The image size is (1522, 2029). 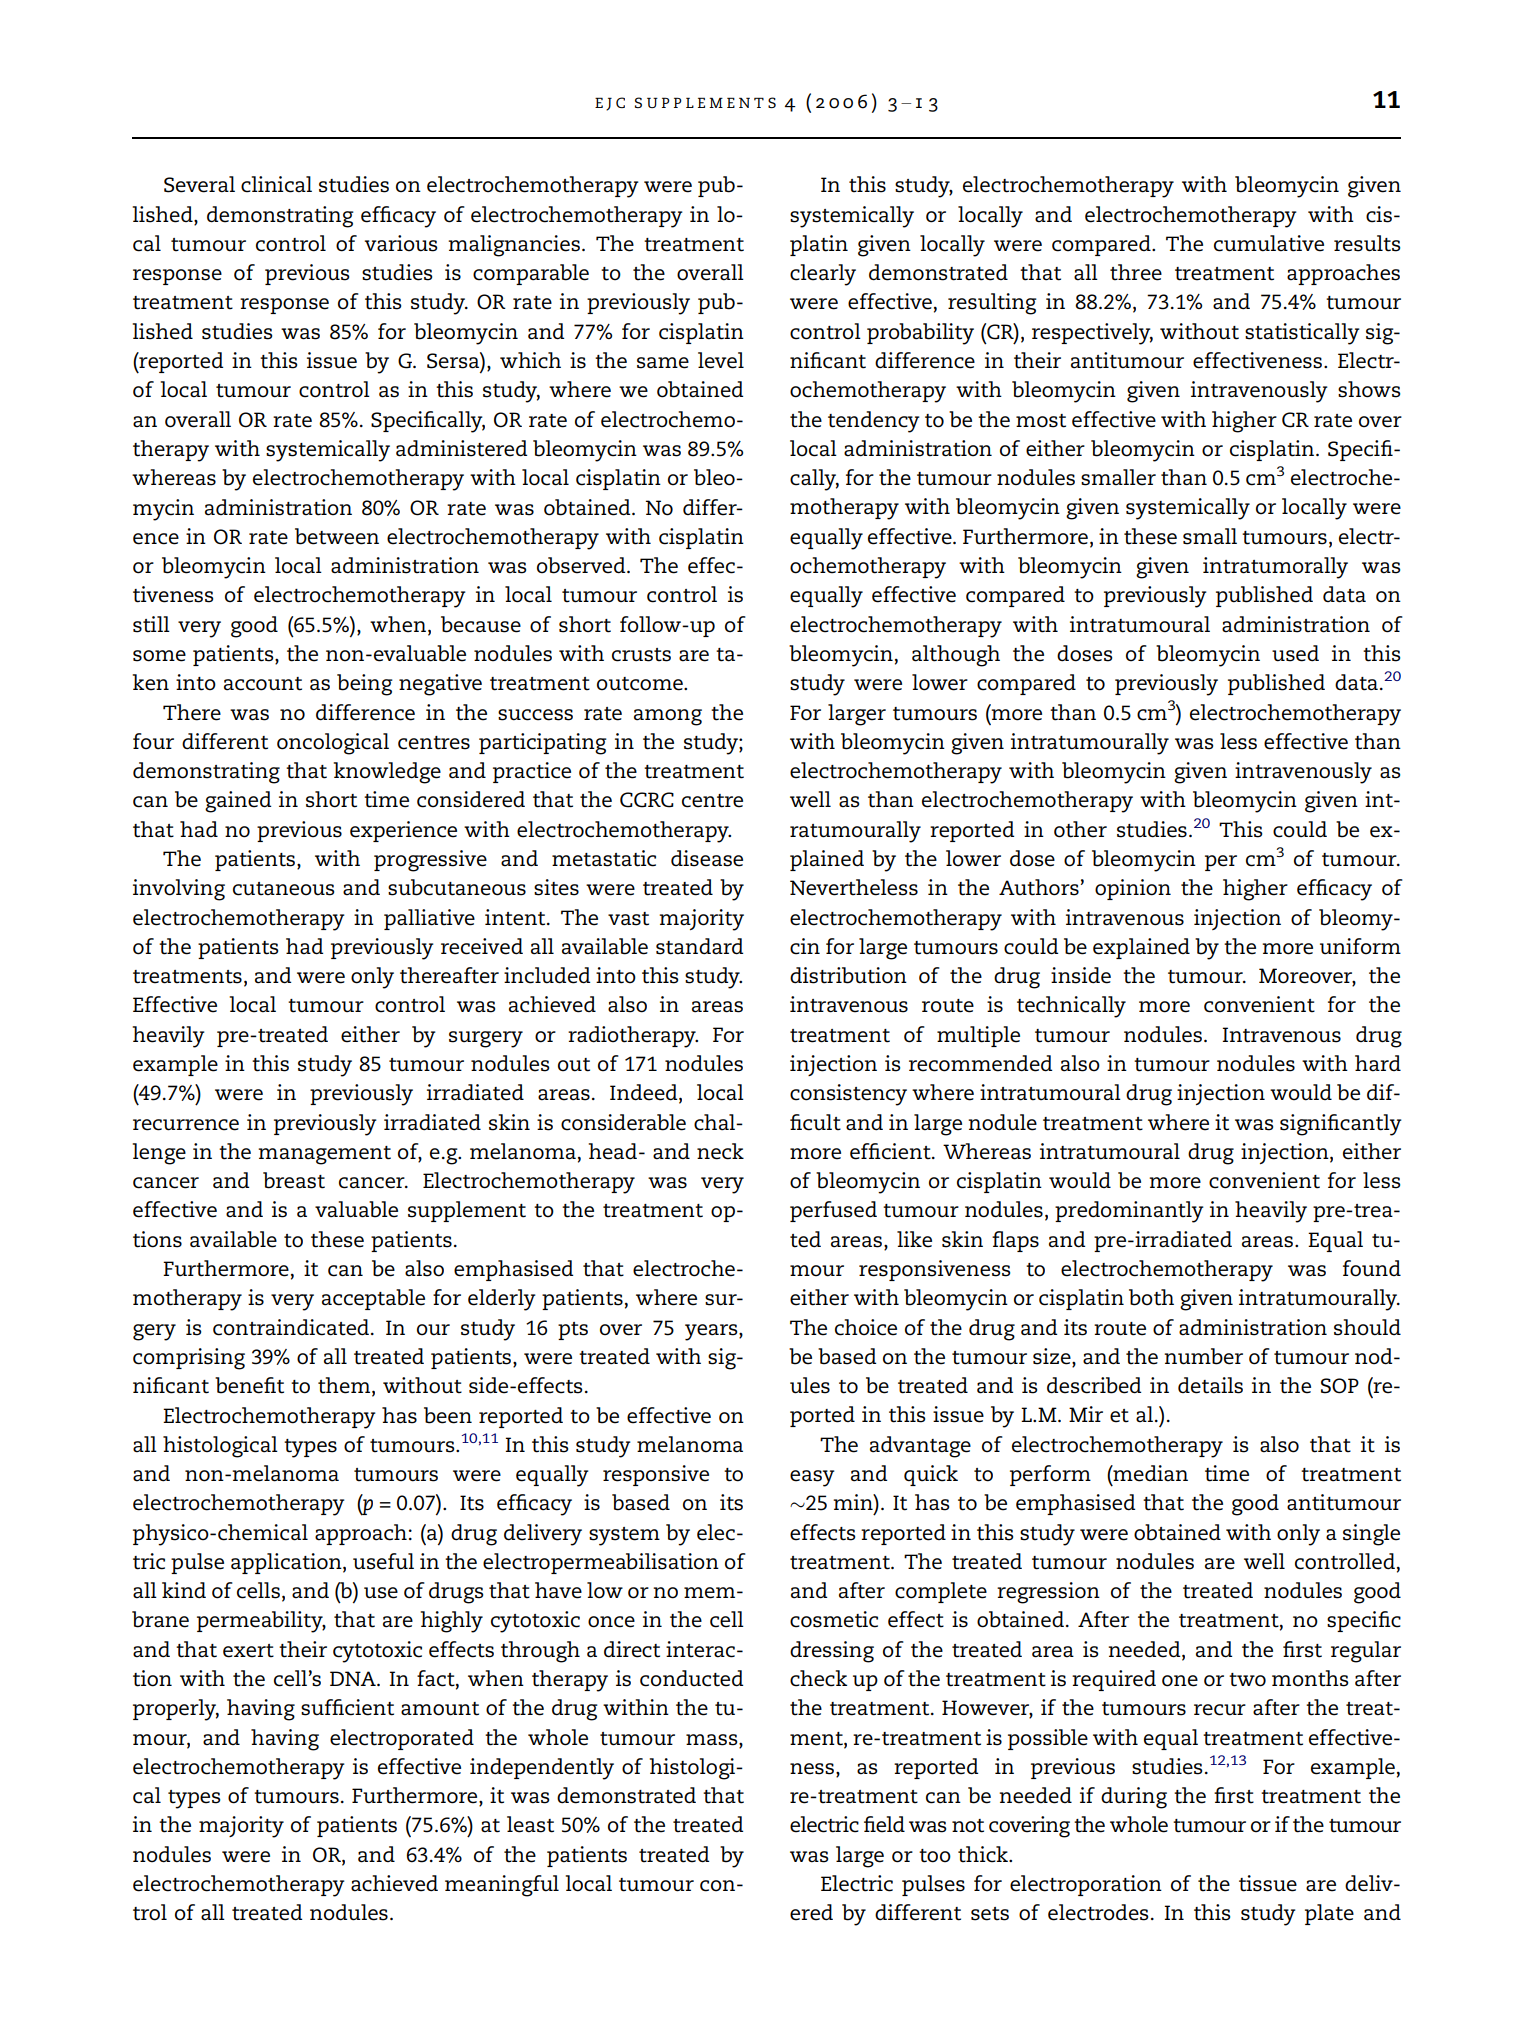 I want to click on meaningful, so click(x=502, y=1886).
